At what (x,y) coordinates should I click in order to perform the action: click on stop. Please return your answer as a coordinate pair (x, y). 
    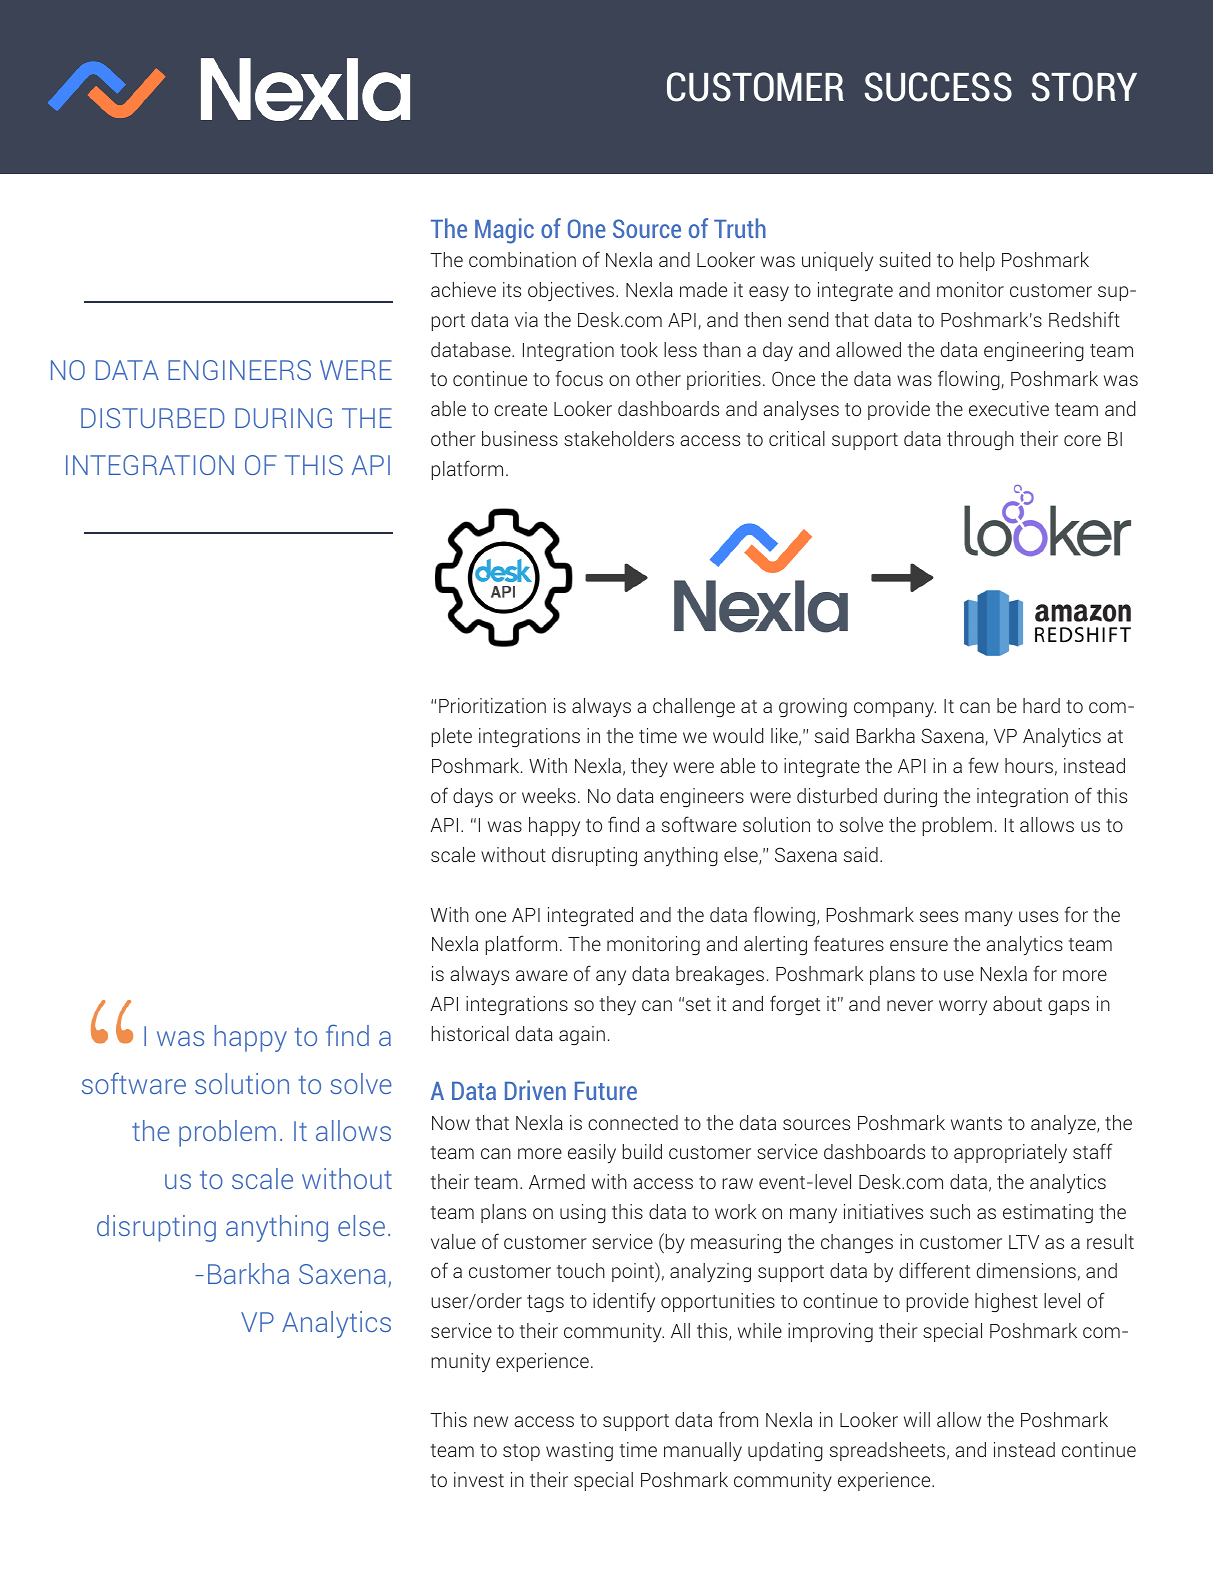
    Looking at the image, I should click on (521, 1452).
